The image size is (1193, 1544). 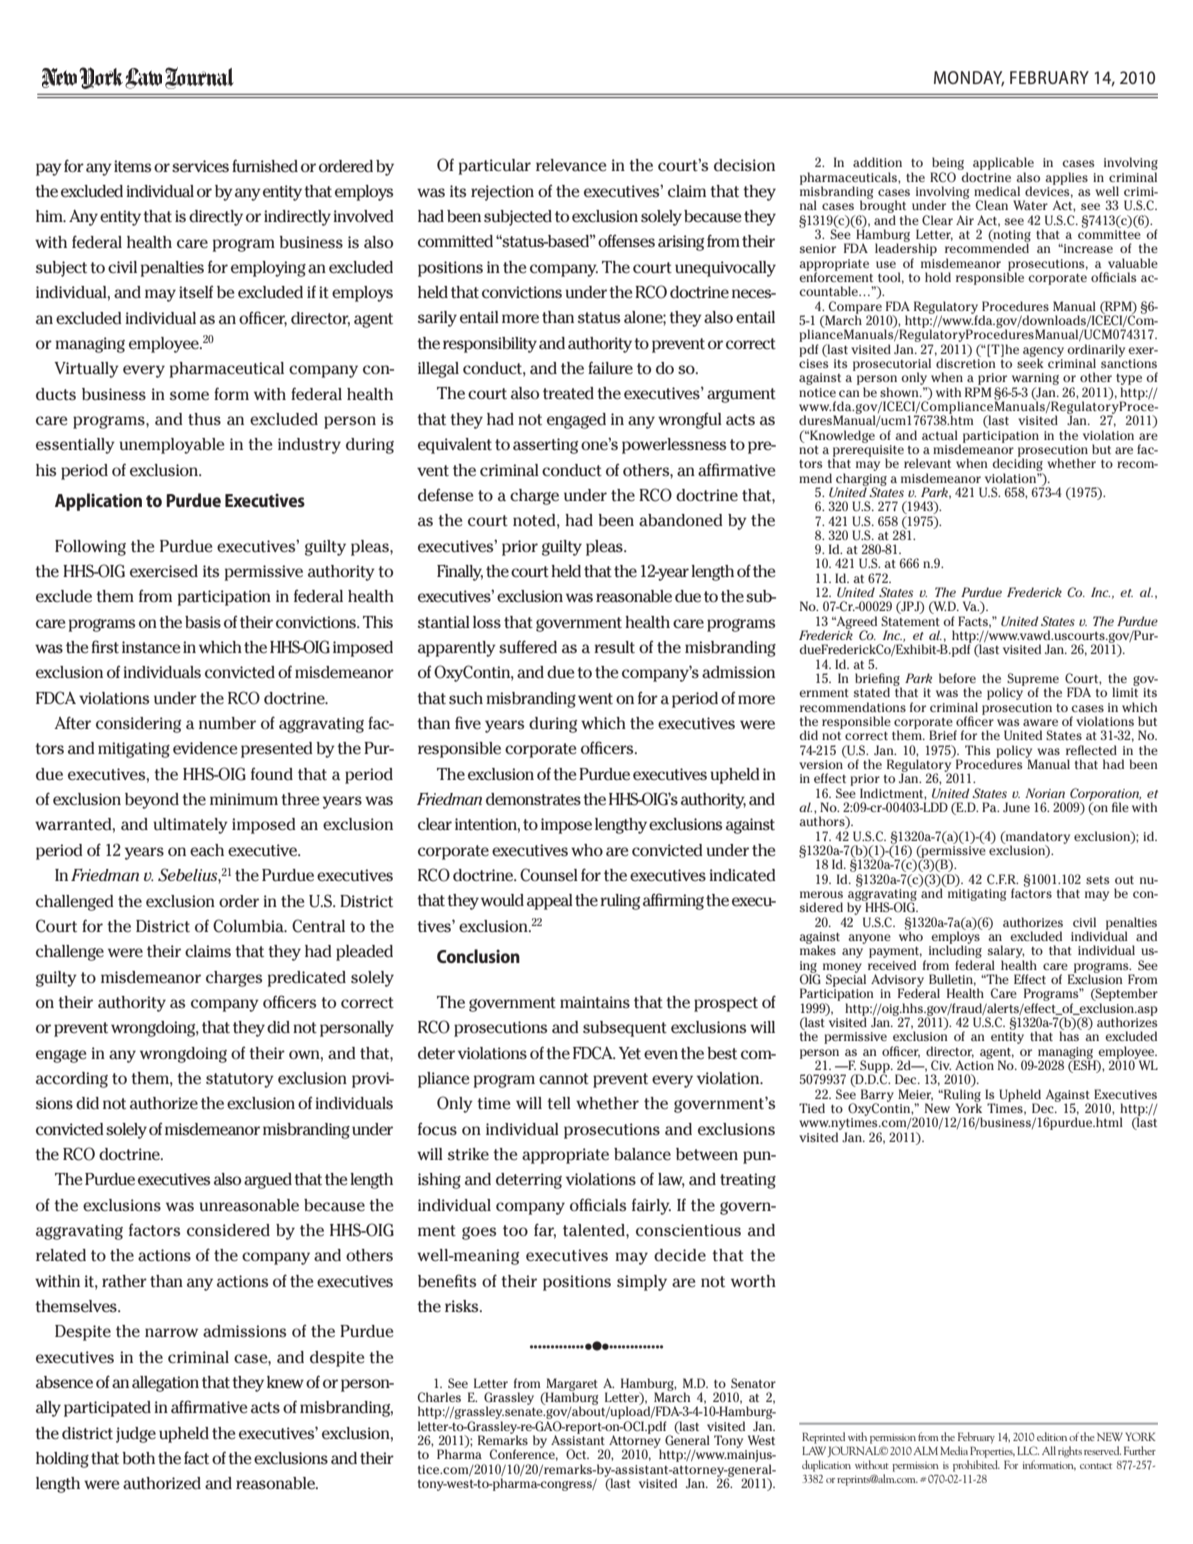 What do you see at coordinates (90, 548) in the screenshot?
I see `Following` at bounding box center [90, 548].
